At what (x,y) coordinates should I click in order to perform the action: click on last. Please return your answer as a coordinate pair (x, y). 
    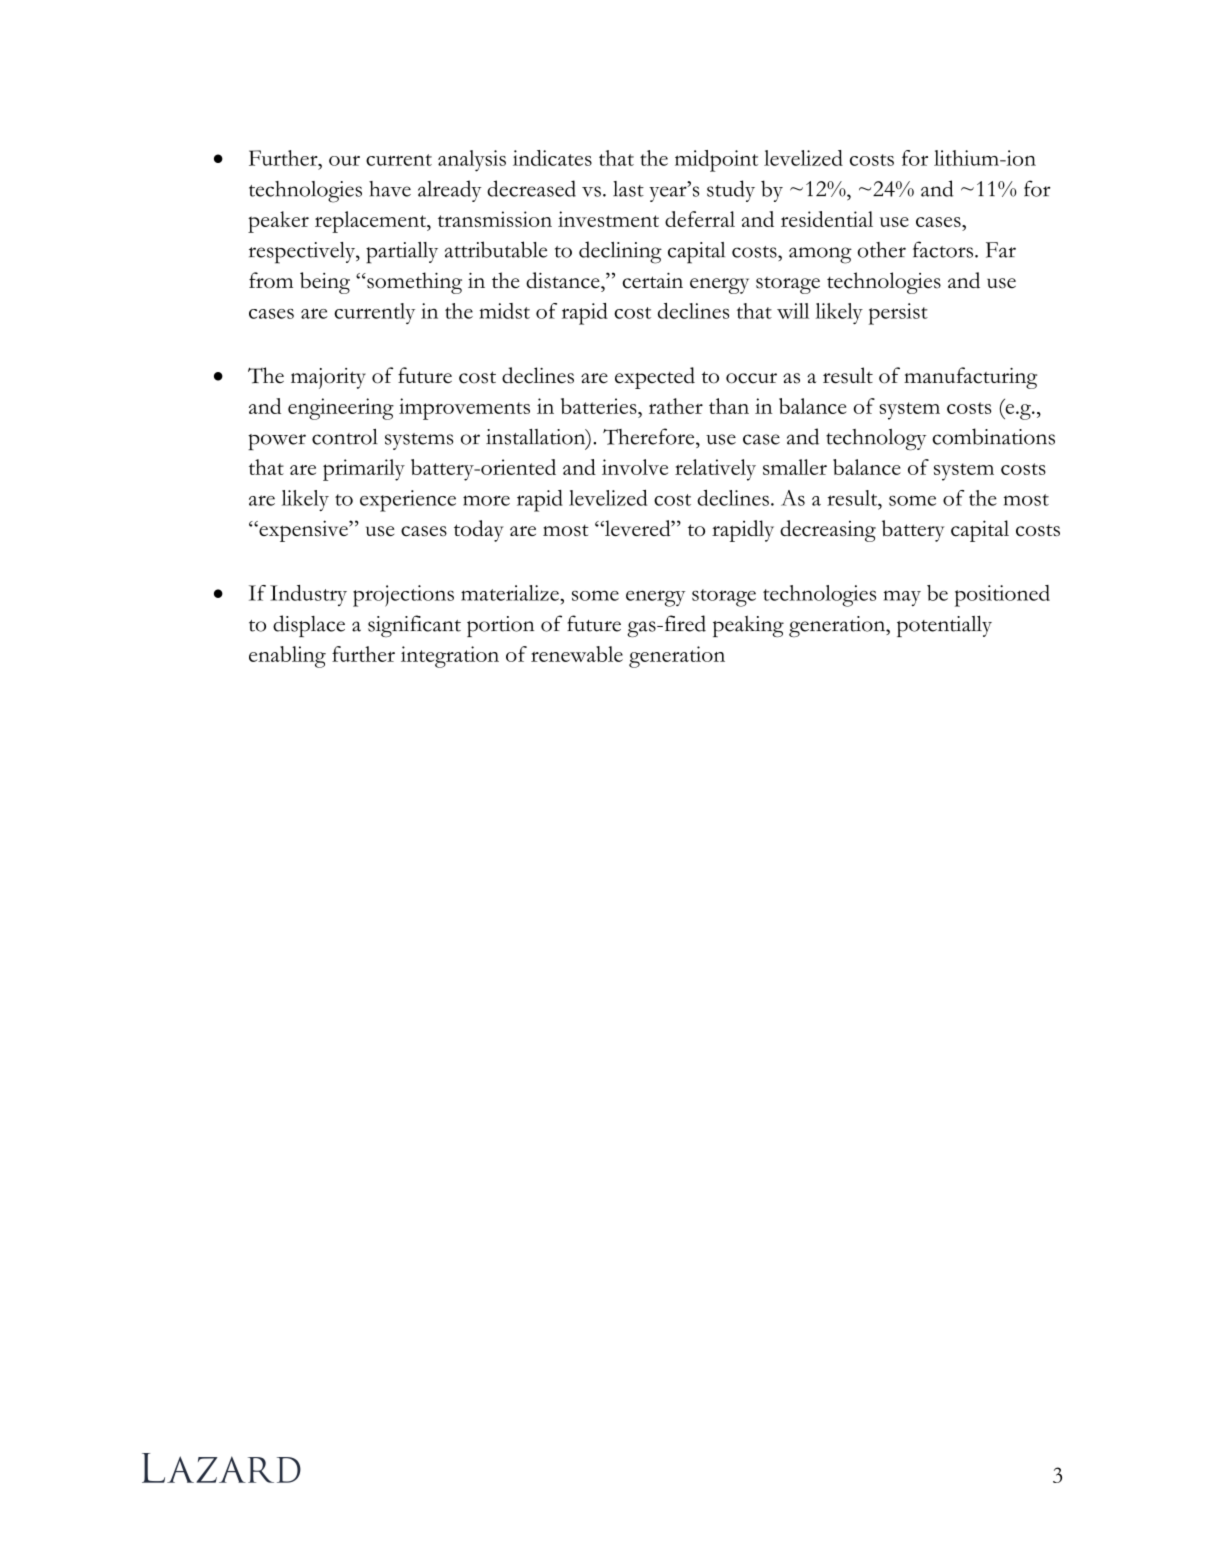
    Looking at the image, I should click on (628, 189).
